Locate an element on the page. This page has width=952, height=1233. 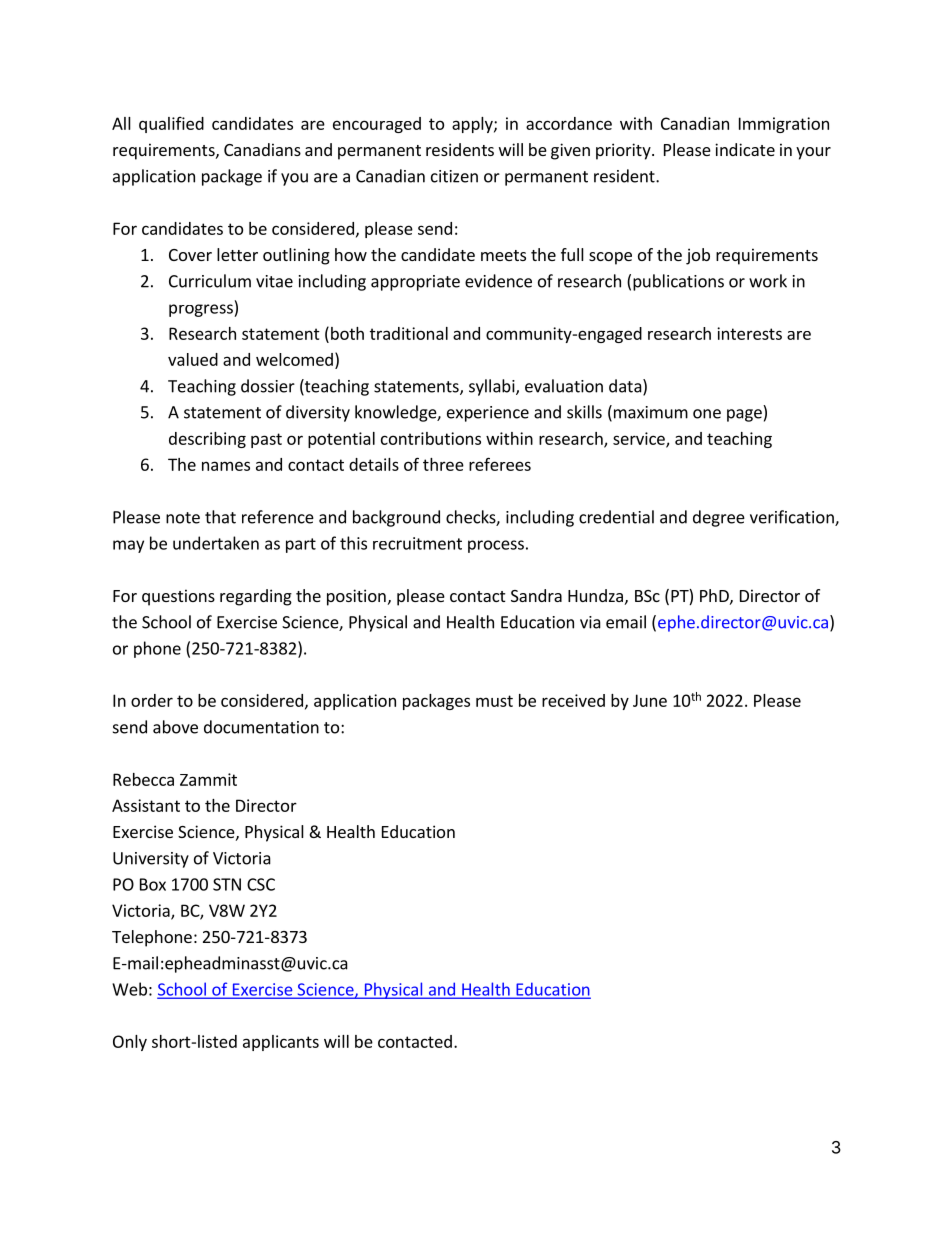
describing is located at coordinates (207, 440).
